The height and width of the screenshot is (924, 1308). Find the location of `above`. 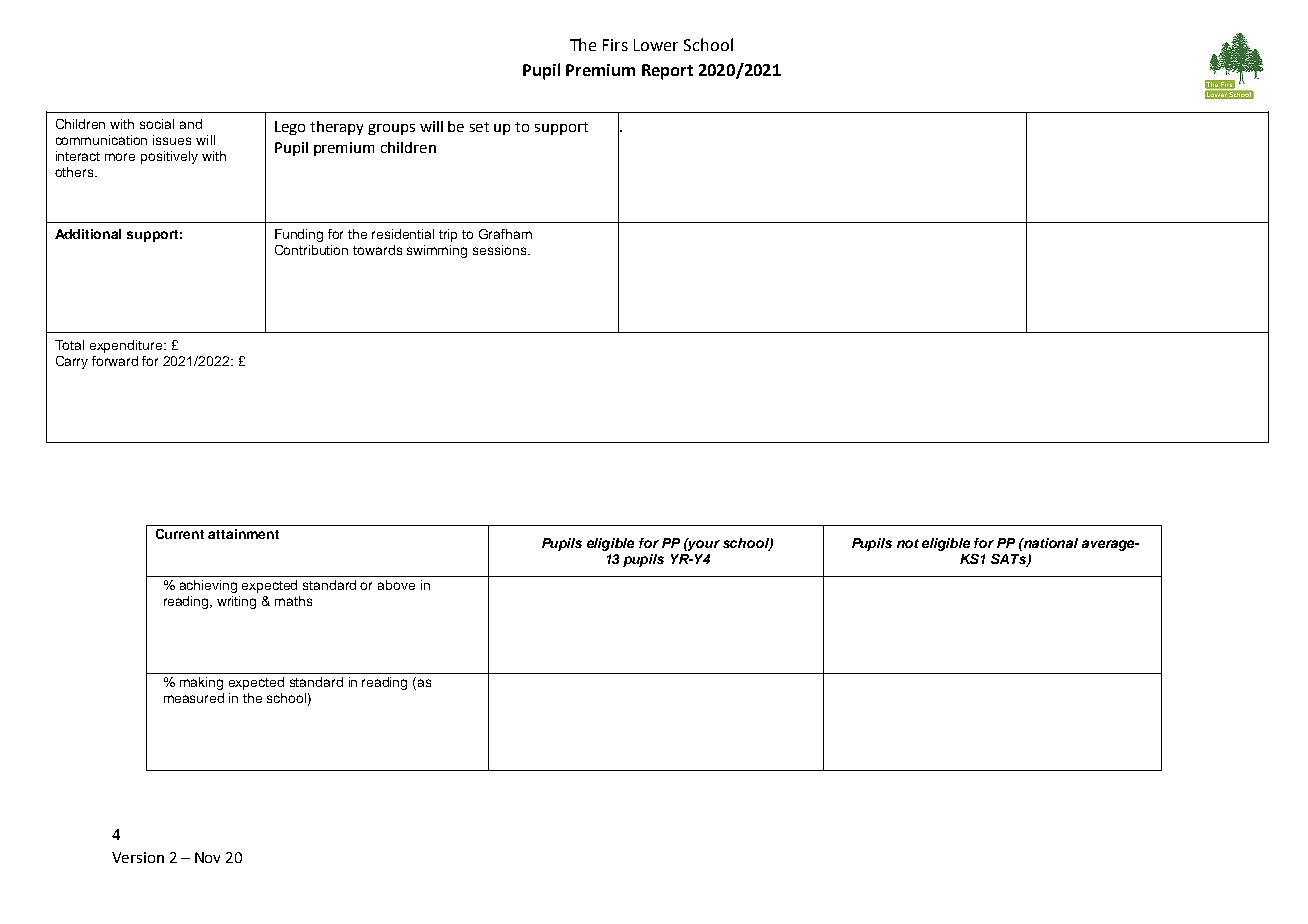

above is located at coordinates (396, 585).
